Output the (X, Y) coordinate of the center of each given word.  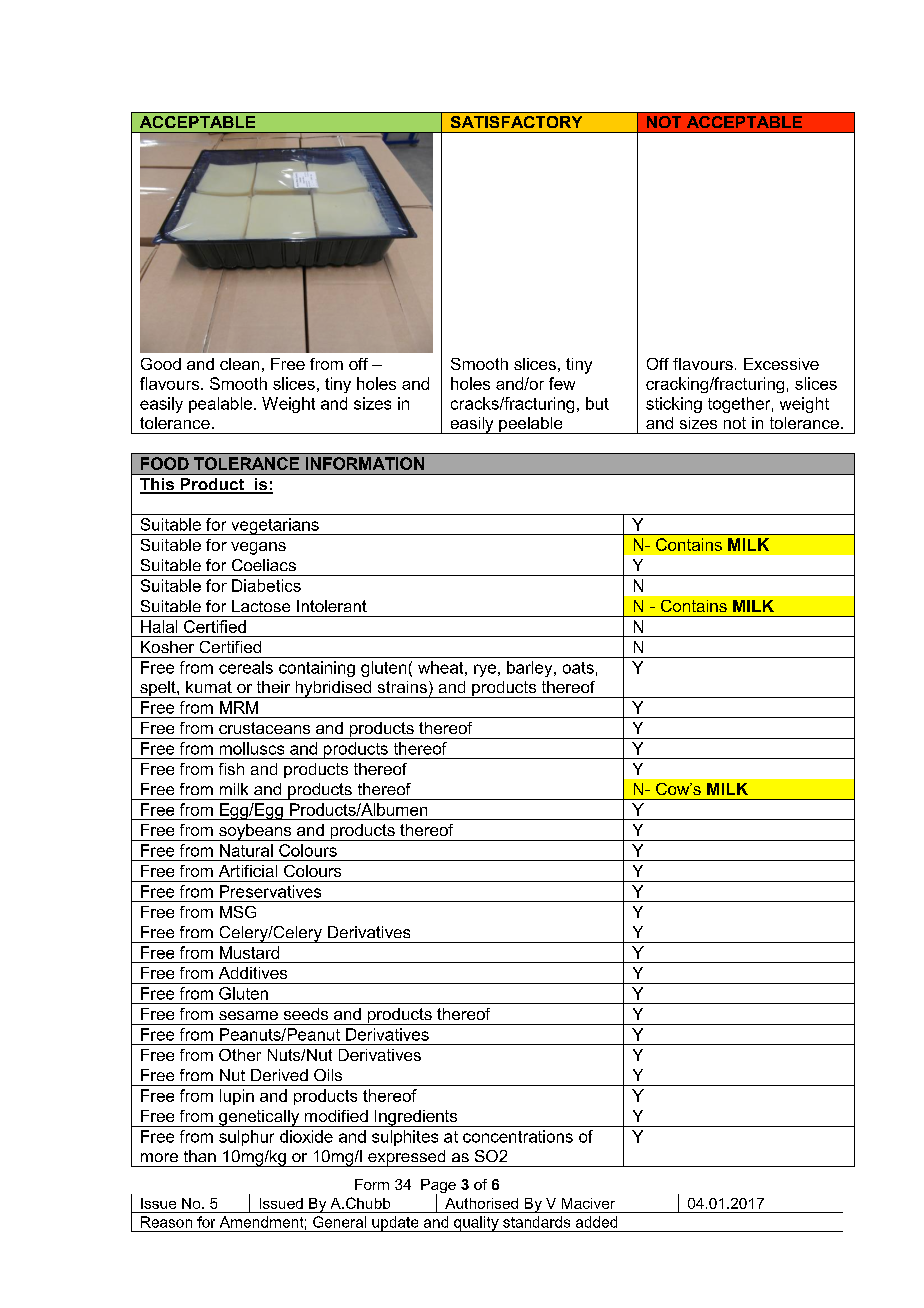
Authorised (481, 1203)
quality (476, 1224)
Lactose (261, 606)
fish (231, 769)
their (273, 687)
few (562, 383)
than (200, 1156)
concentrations (518, 1136)
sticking (674, 405)
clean (239, 364)
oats (578, 668)
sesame (248, 1015)
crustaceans (264, 728)
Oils (328, 1075)
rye (485, 670)
